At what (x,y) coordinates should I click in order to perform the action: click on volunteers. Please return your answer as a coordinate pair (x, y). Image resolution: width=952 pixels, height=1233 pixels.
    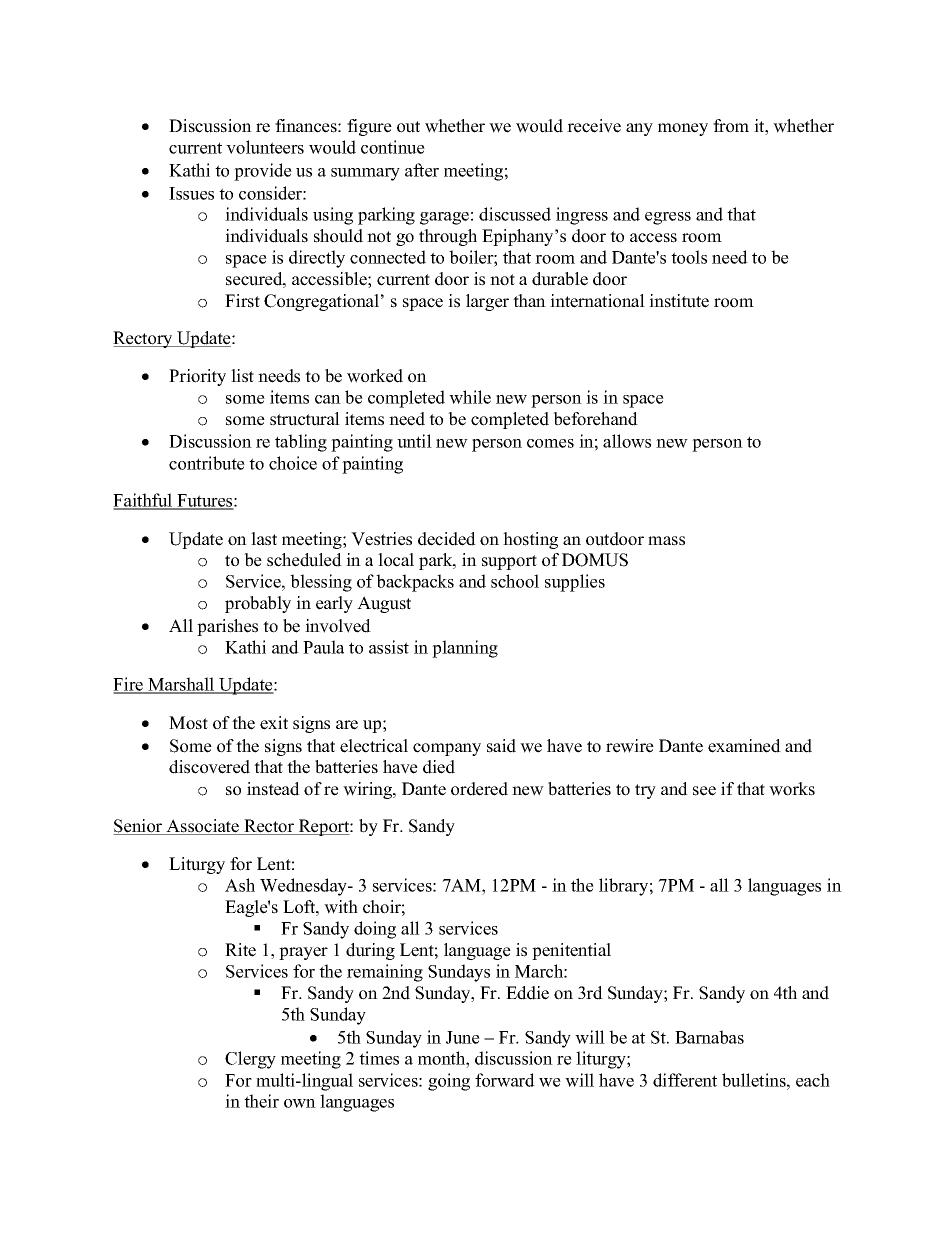
    Looking at the image, I should click on (265, 147).
